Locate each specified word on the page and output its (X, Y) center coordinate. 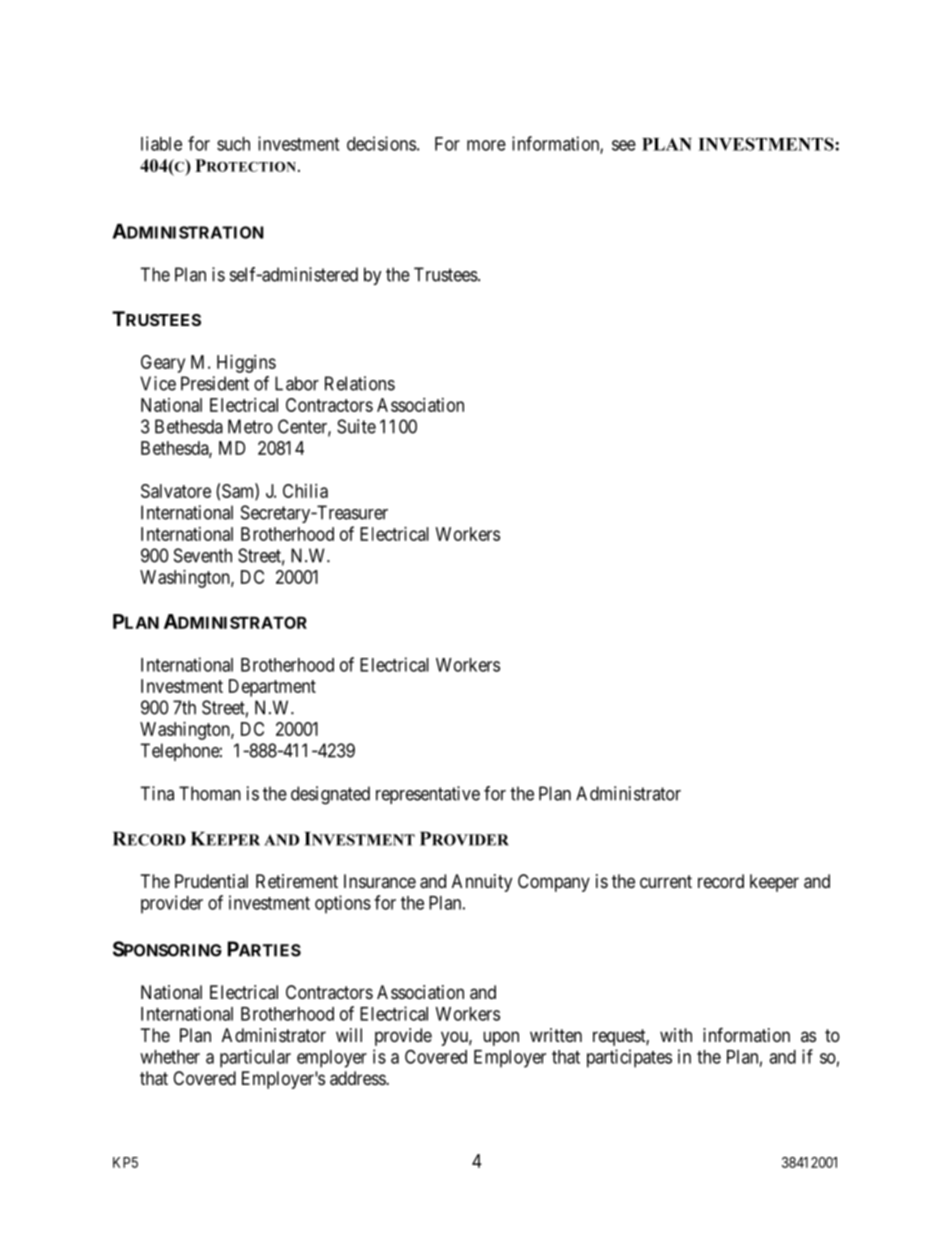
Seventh (203, 555)
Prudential (211, 881)
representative (428, 795)
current (666, 881)
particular (255, 1058)
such (233, 144)
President (215, 383)
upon (501, 1038)
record (721, 881)
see (624, 145)
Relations (360, 383)
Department (272, 688)
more (486, 145)
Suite (356, 426)
